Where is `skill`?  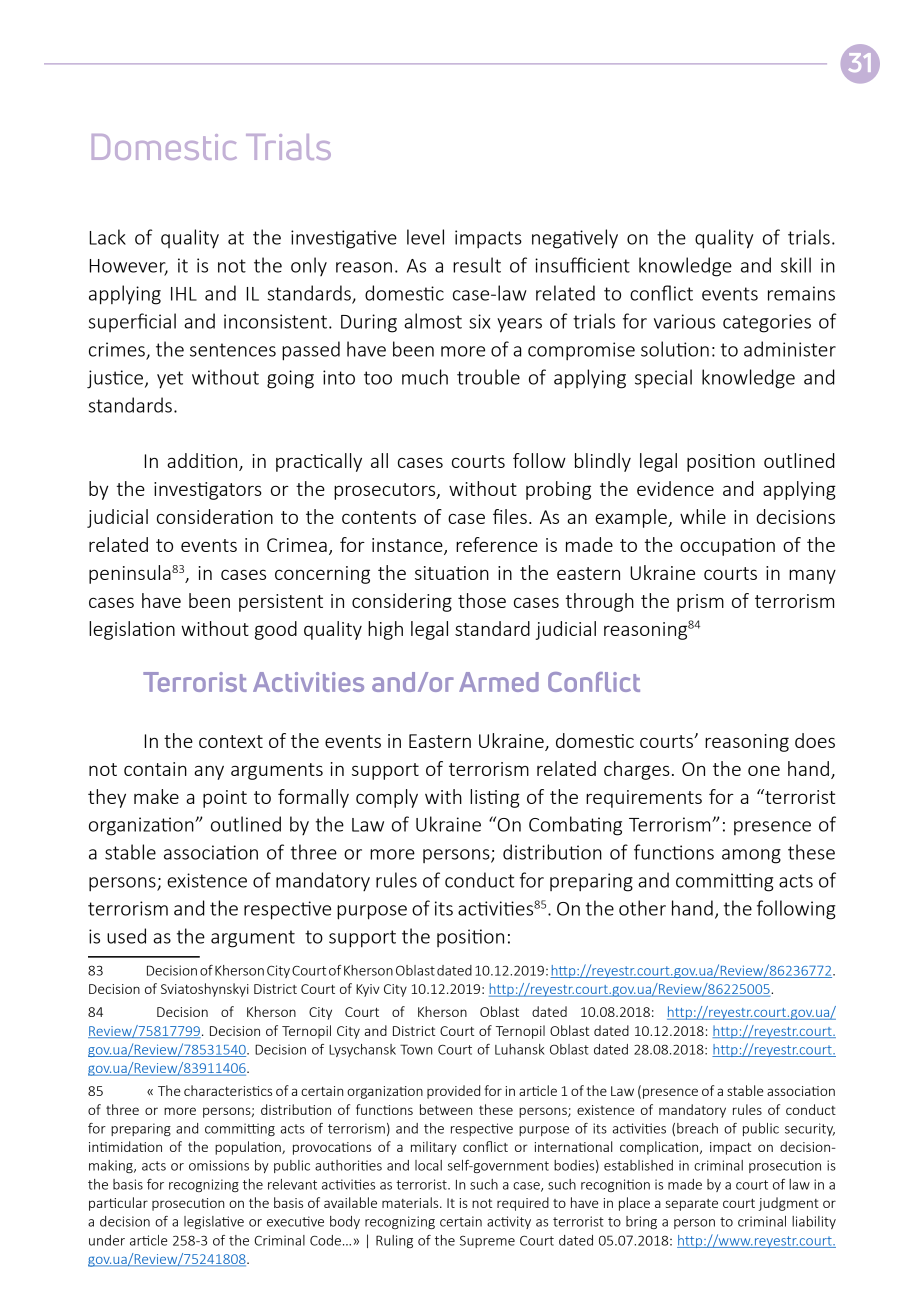 skill is located at coordinates (796, 265).
